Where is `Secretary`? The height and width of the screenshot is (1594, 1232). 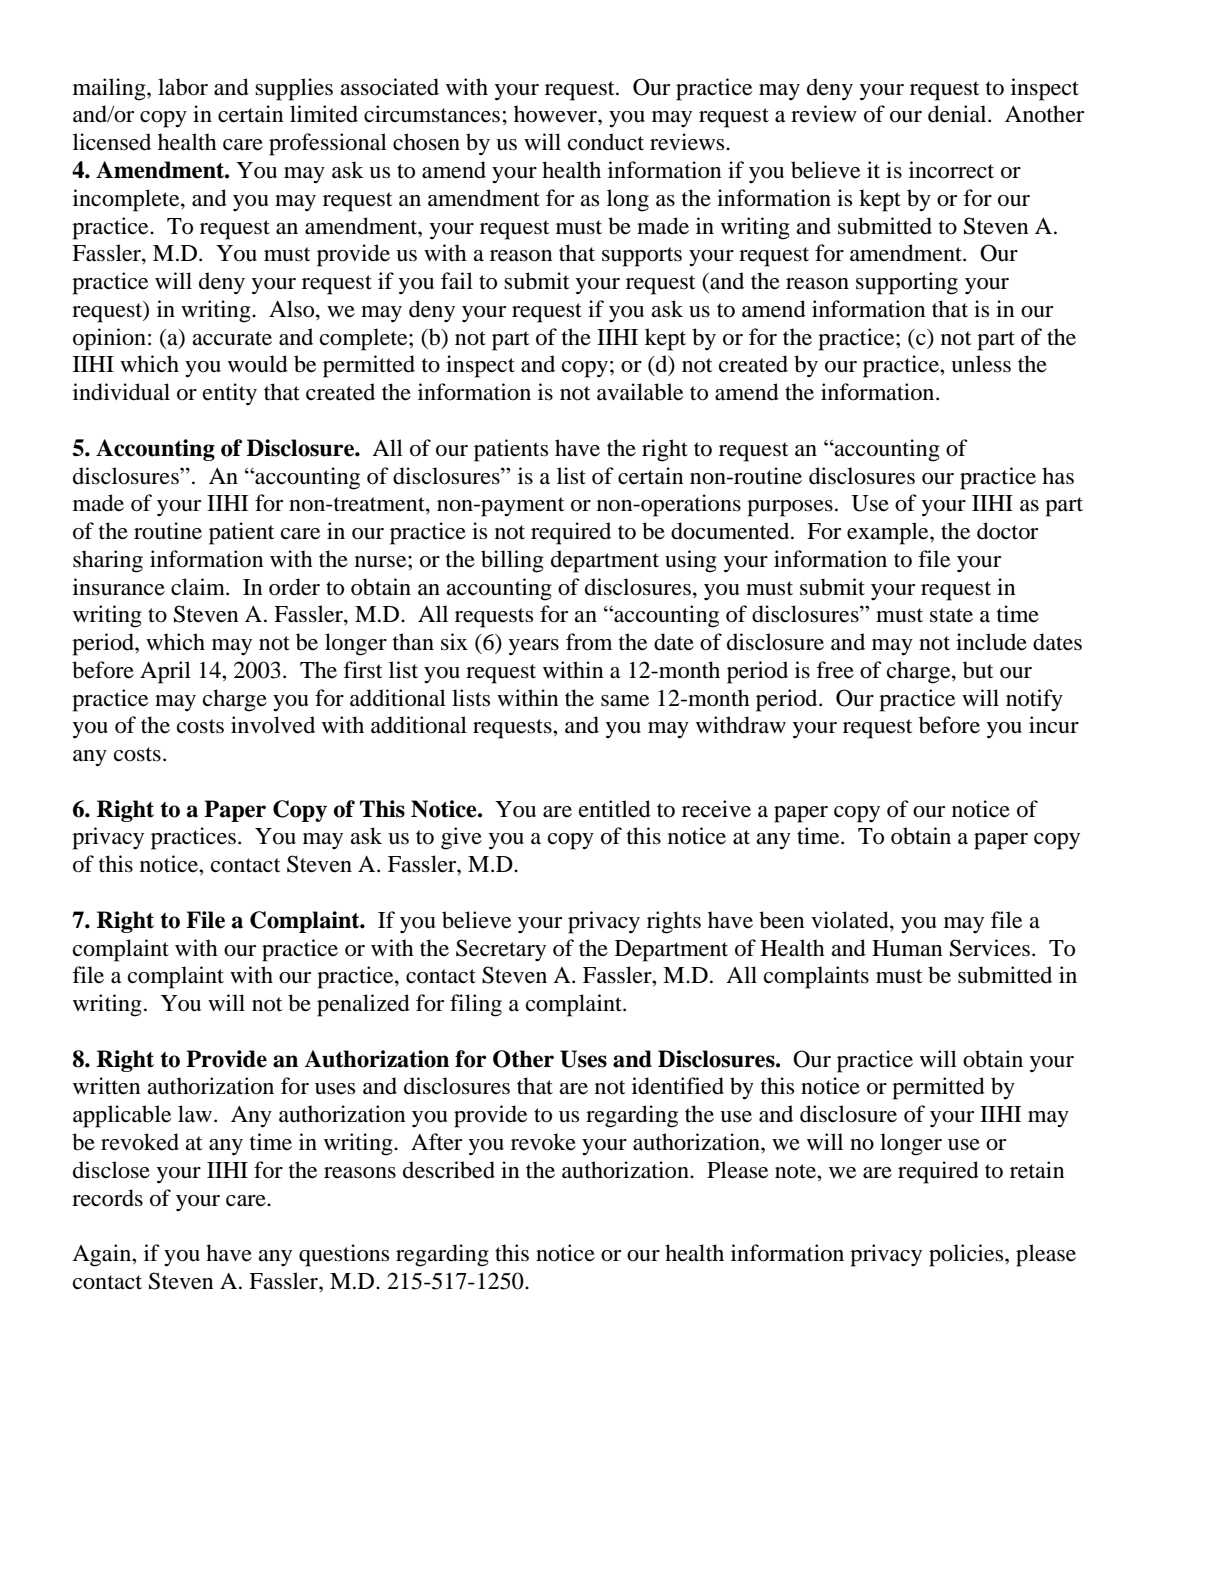 Secretary is located at coordinates (501, 950).
